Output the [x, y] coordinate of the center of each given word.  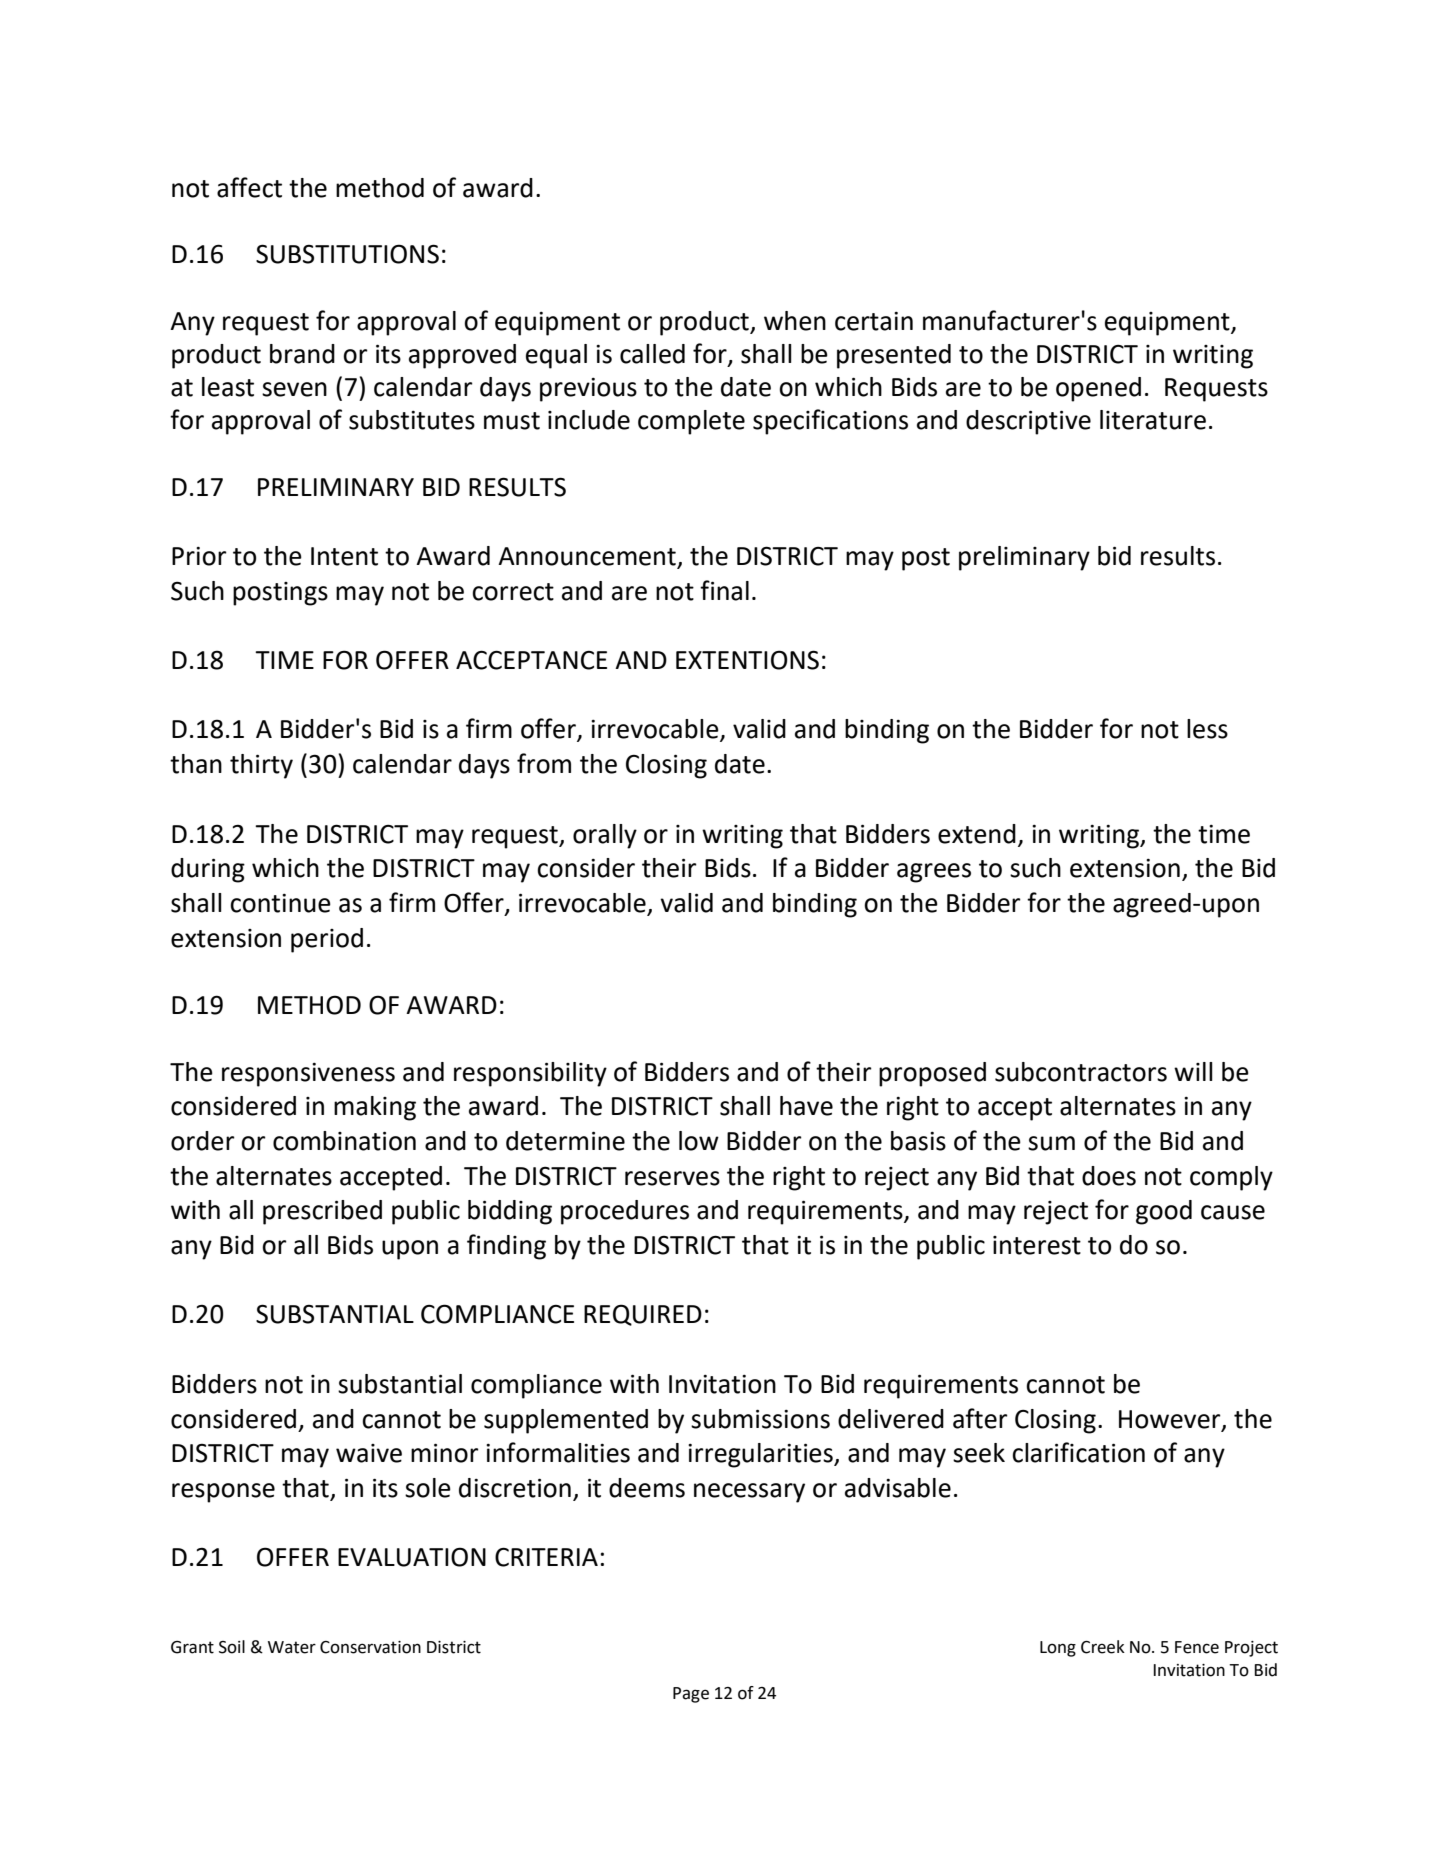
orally [605, 836]
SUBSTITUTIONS [347, 254]
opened [1098, 389]
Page [691, 1695]
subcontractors [1081, 1072]
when [795, 321]
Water [292, 1647]
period [327, 940]
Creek [1103, 1647]
